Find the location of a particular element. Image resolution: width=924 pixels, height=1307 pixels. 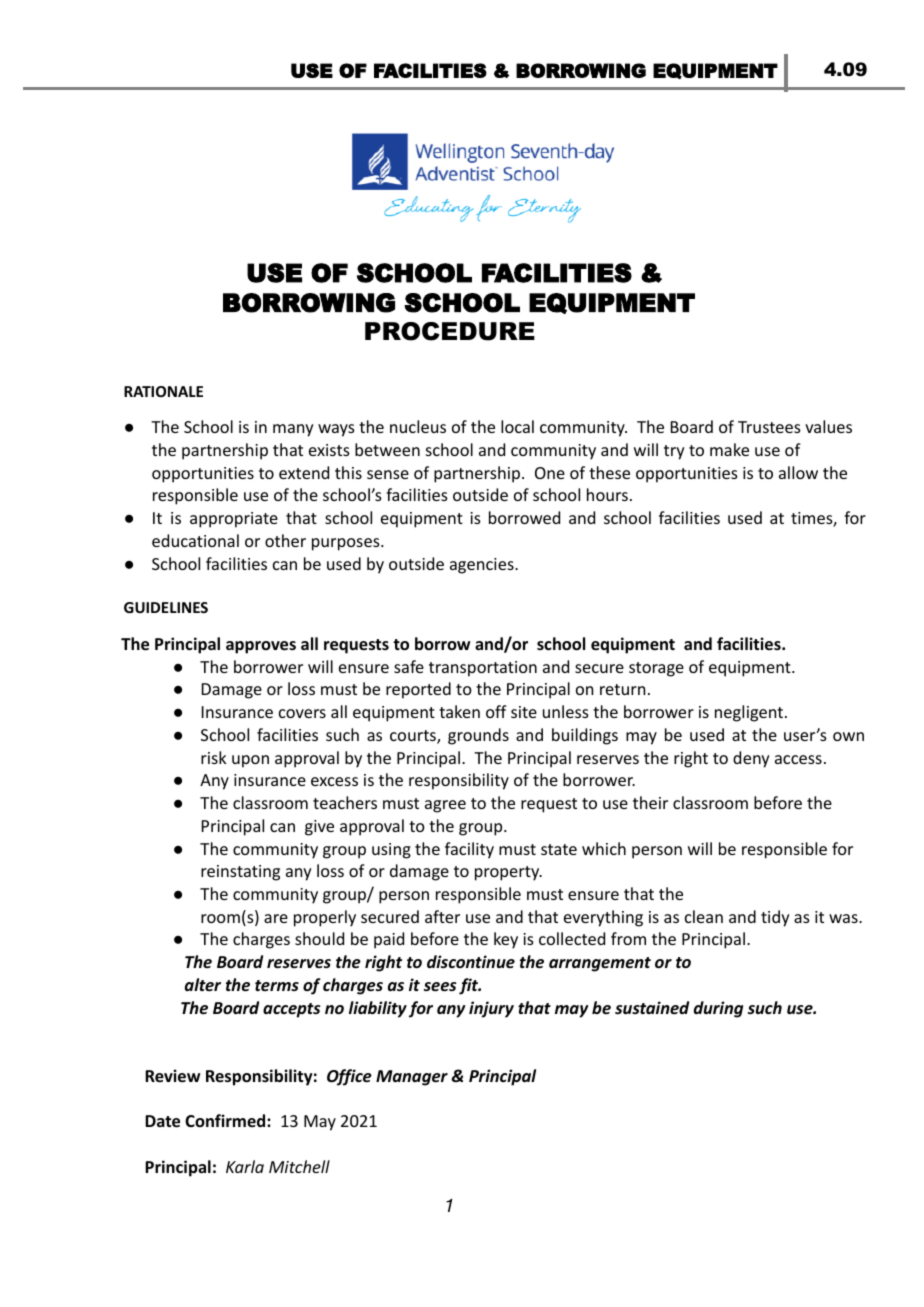

during is located at coordinates (718, 1009).
